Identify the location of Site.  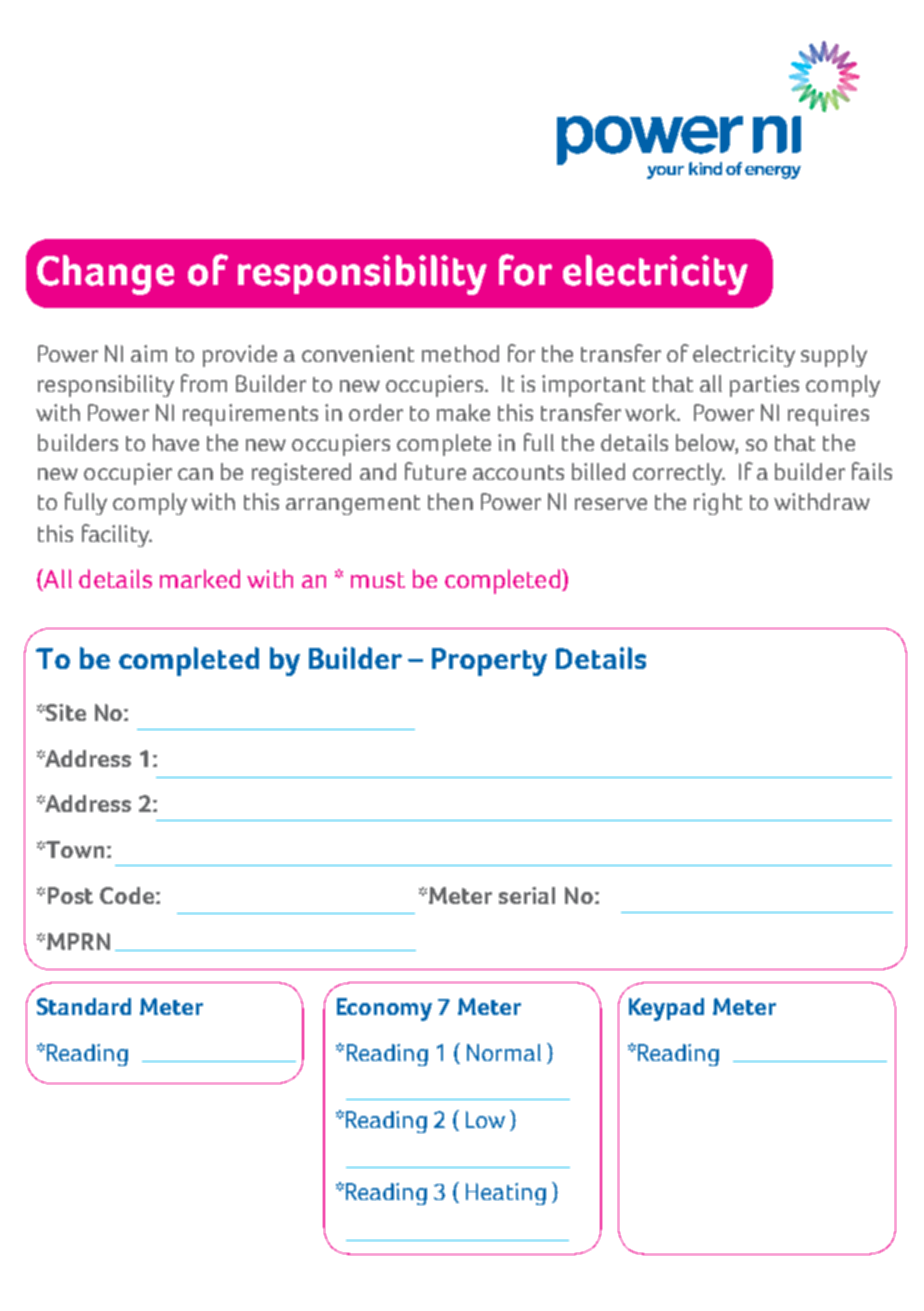
(66, 712).
